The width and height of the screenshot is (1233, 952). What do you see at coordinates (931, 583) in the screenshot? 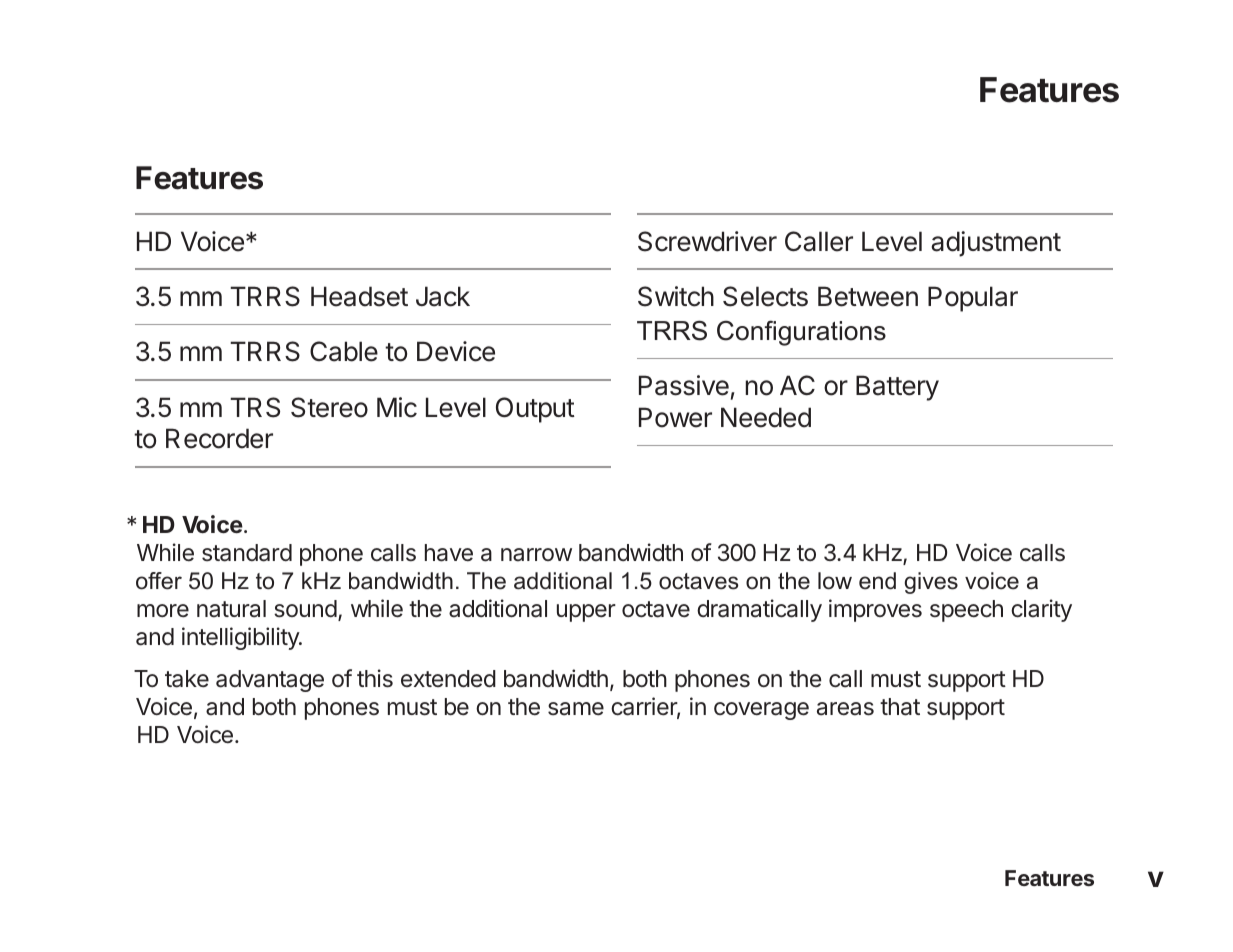
I see `gives` at bounding box center [931, 583].
